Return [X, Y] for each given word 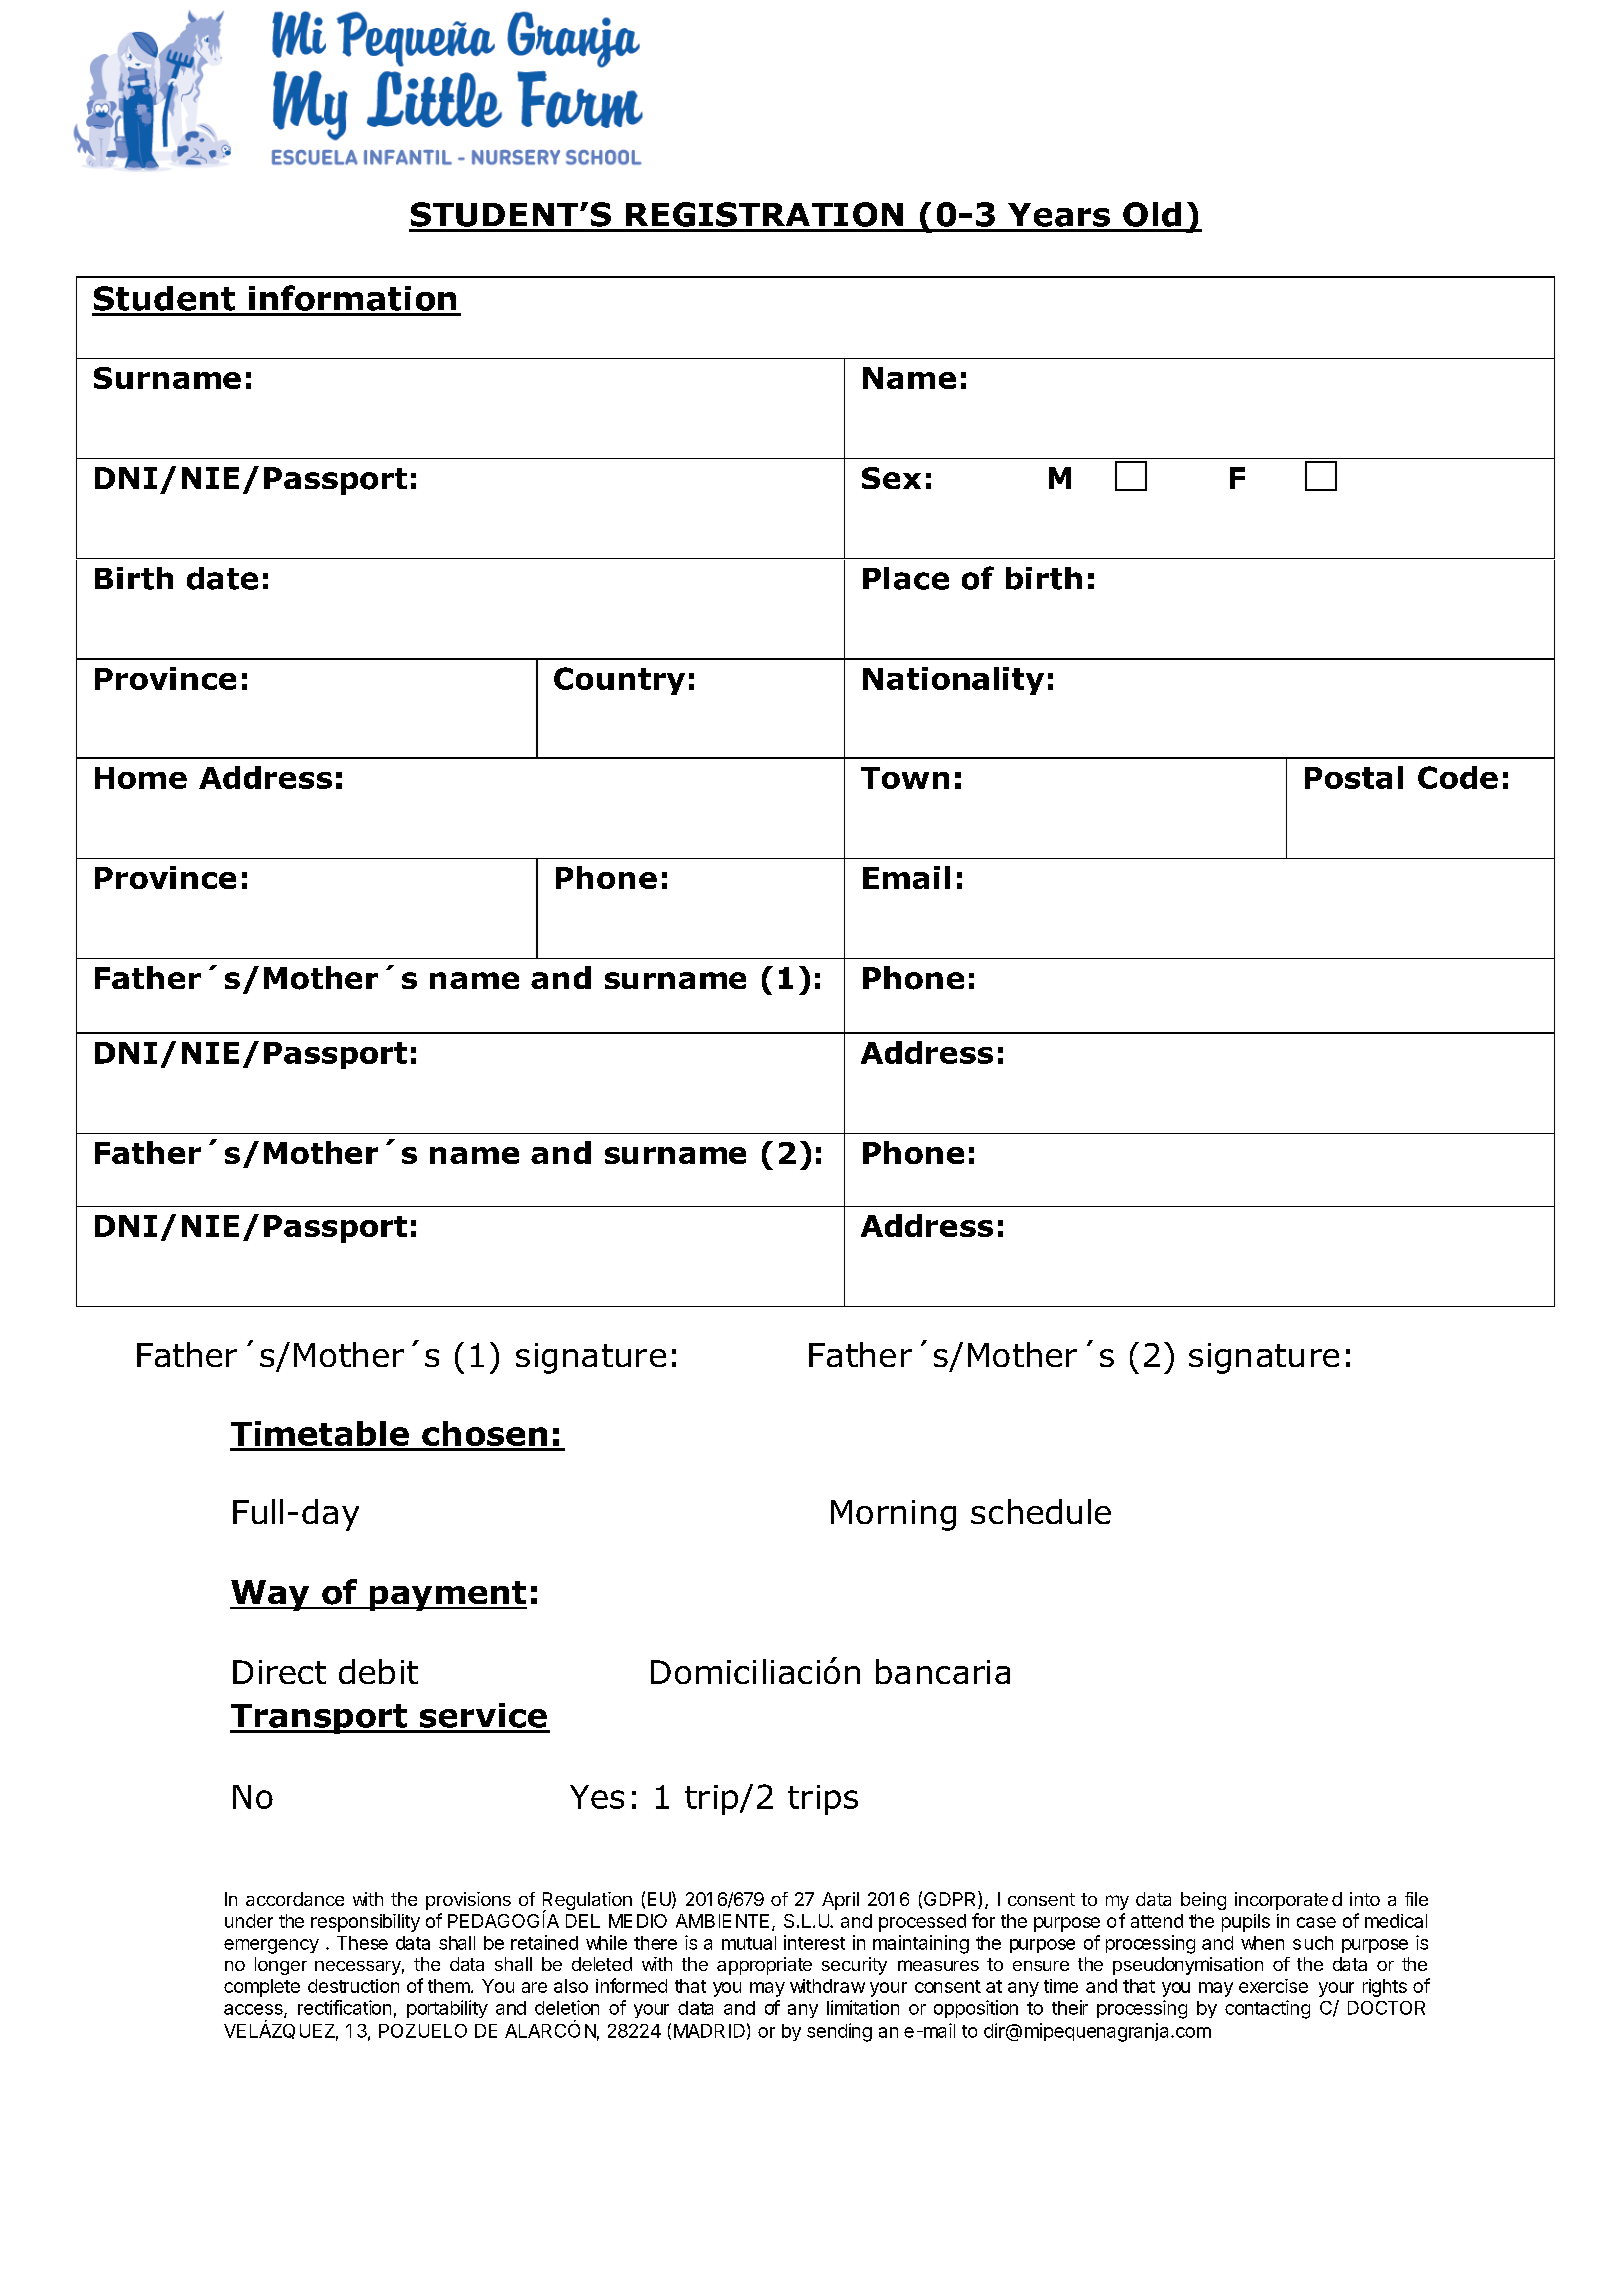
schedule [1041, 1511]
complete [262, 1988]
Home [141, 778]
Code [1458, 777]
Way [271, 1595]
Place [906, 578]
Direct [279, 1672]
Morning [893, 1515]
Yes [597, 1797]
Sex [891, 478]
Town [905, 778]
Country [619, 681]
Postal [1354, 777]
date [222, 578]
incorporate [1281, 1901]
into [1365, 1899]
